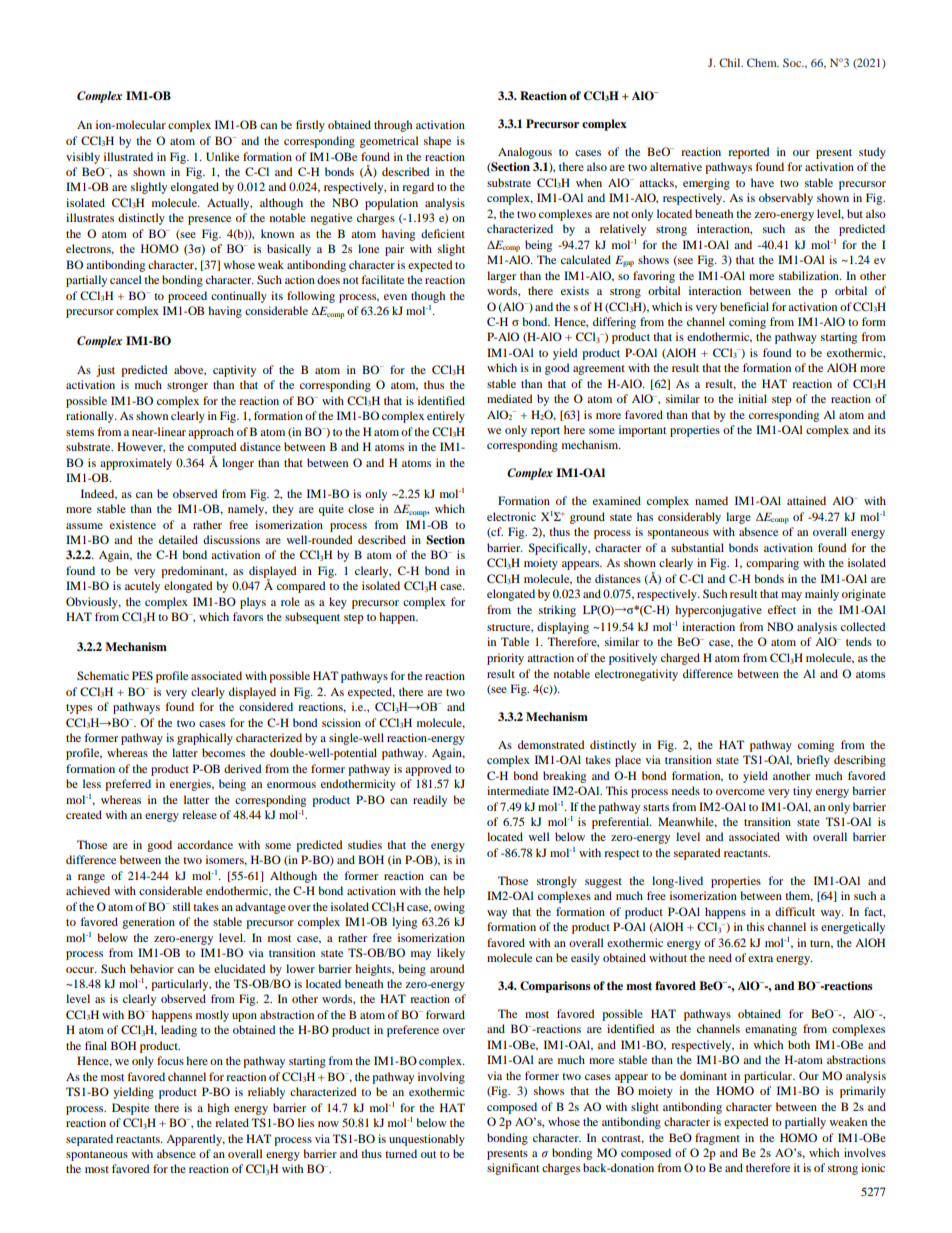 Image resolution: width=952 pixels, height=1233 pixels. What do you see at coordinates (505, 659) in the page?
I see `priority` at bounding box center [505, 659].
